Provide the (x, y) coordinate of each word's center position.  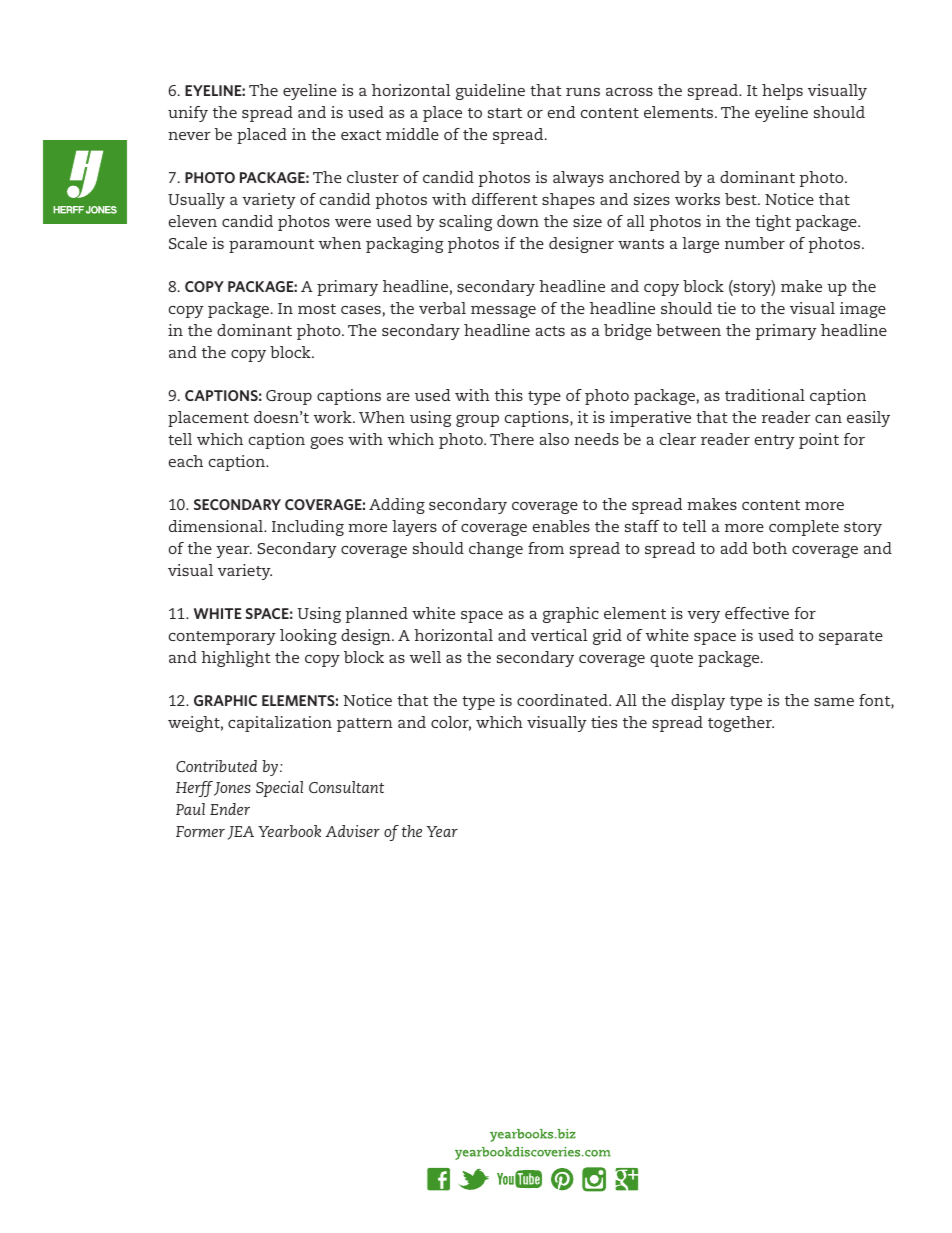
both (769, 548)
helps (782, 92)
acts (550, 331)
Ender (230, 809)
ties (604, 722)
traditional (765, 395)
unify (188, 114)
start (505, 113)
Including (308, 528)
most (317, 309)
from (546, 548)
